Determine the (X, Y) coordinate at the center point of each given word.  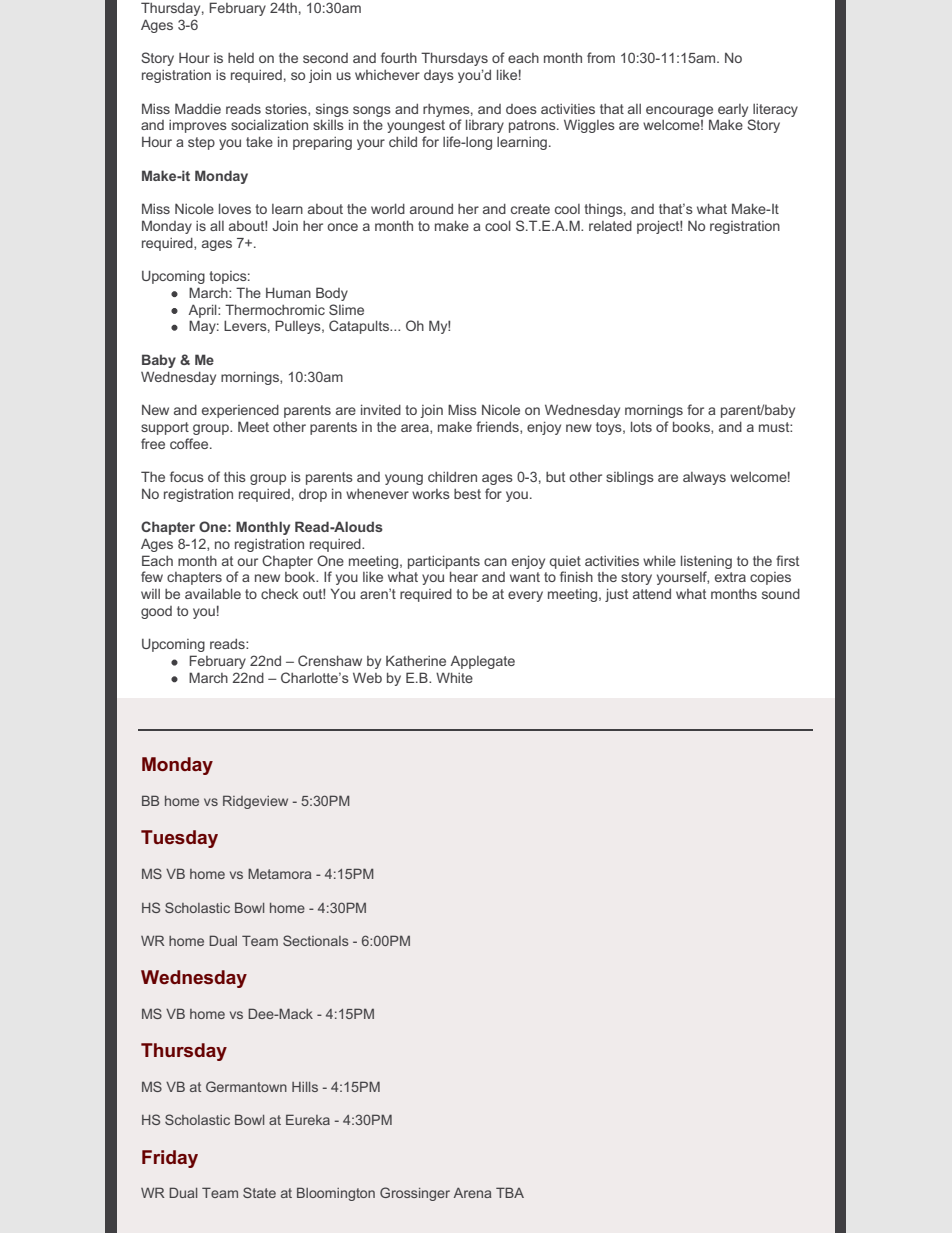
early (733, 110)
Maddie (198, 108)
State (259, 1192)
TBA (510, 1192)
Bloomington (336, 1194)
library (485, 126)
